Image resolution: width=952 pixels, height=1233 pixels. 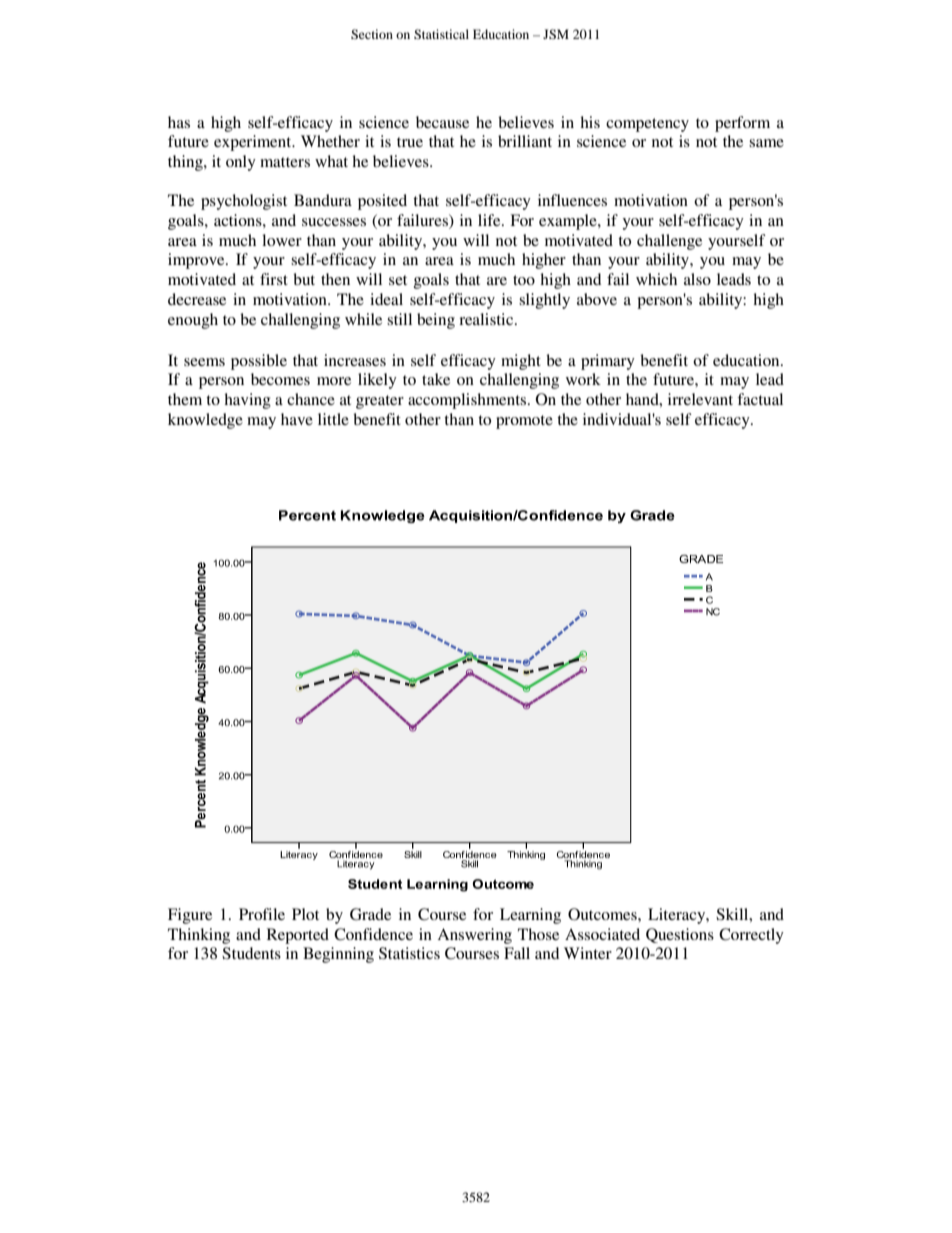 I want to click on Answering, so click(x=474, y=936).
